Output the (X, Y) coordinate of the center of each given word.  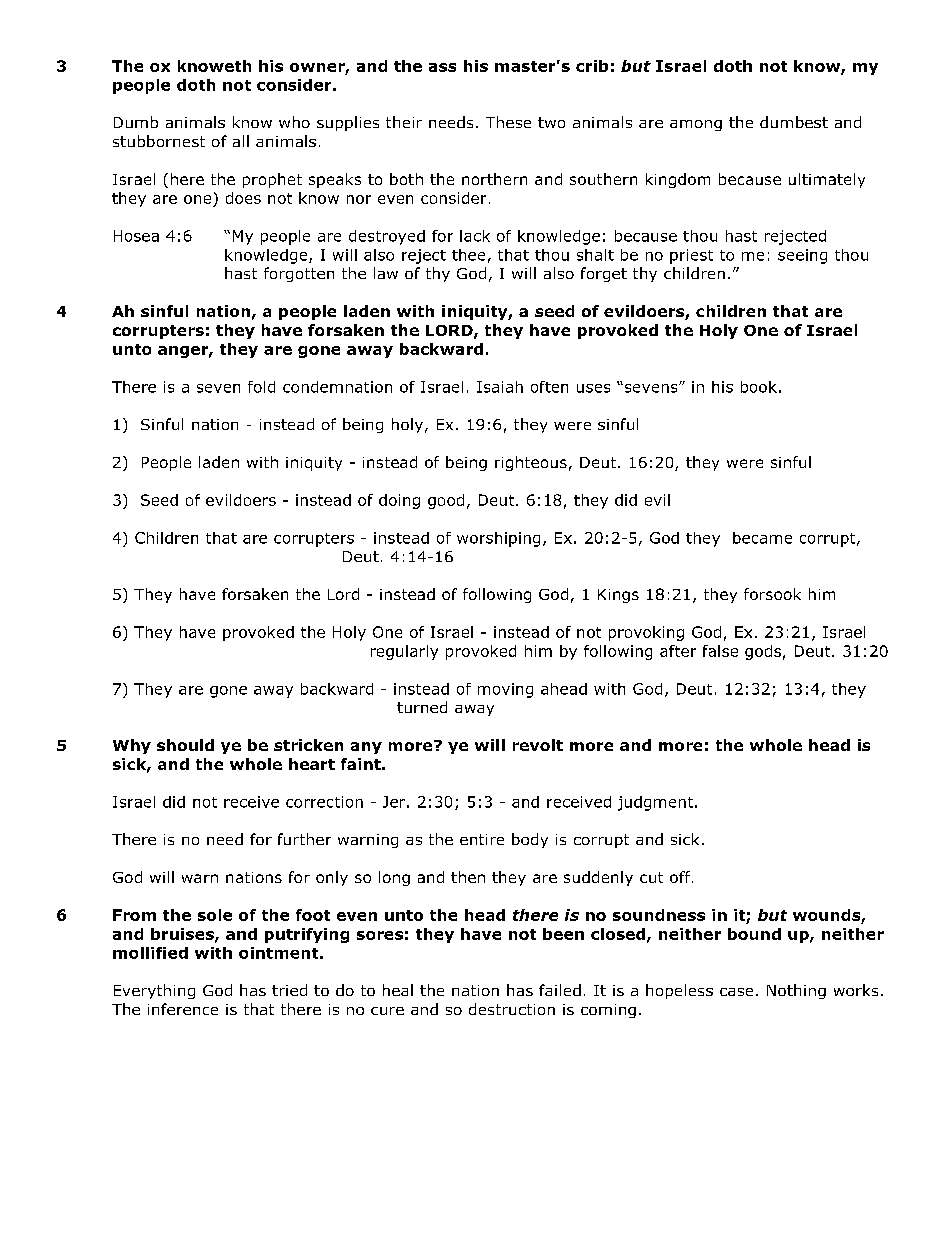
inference (183, 1009)
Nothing (796, 991)
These (508, 122)
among (696, 125)
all (241, 141)
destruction (512, 1009)
